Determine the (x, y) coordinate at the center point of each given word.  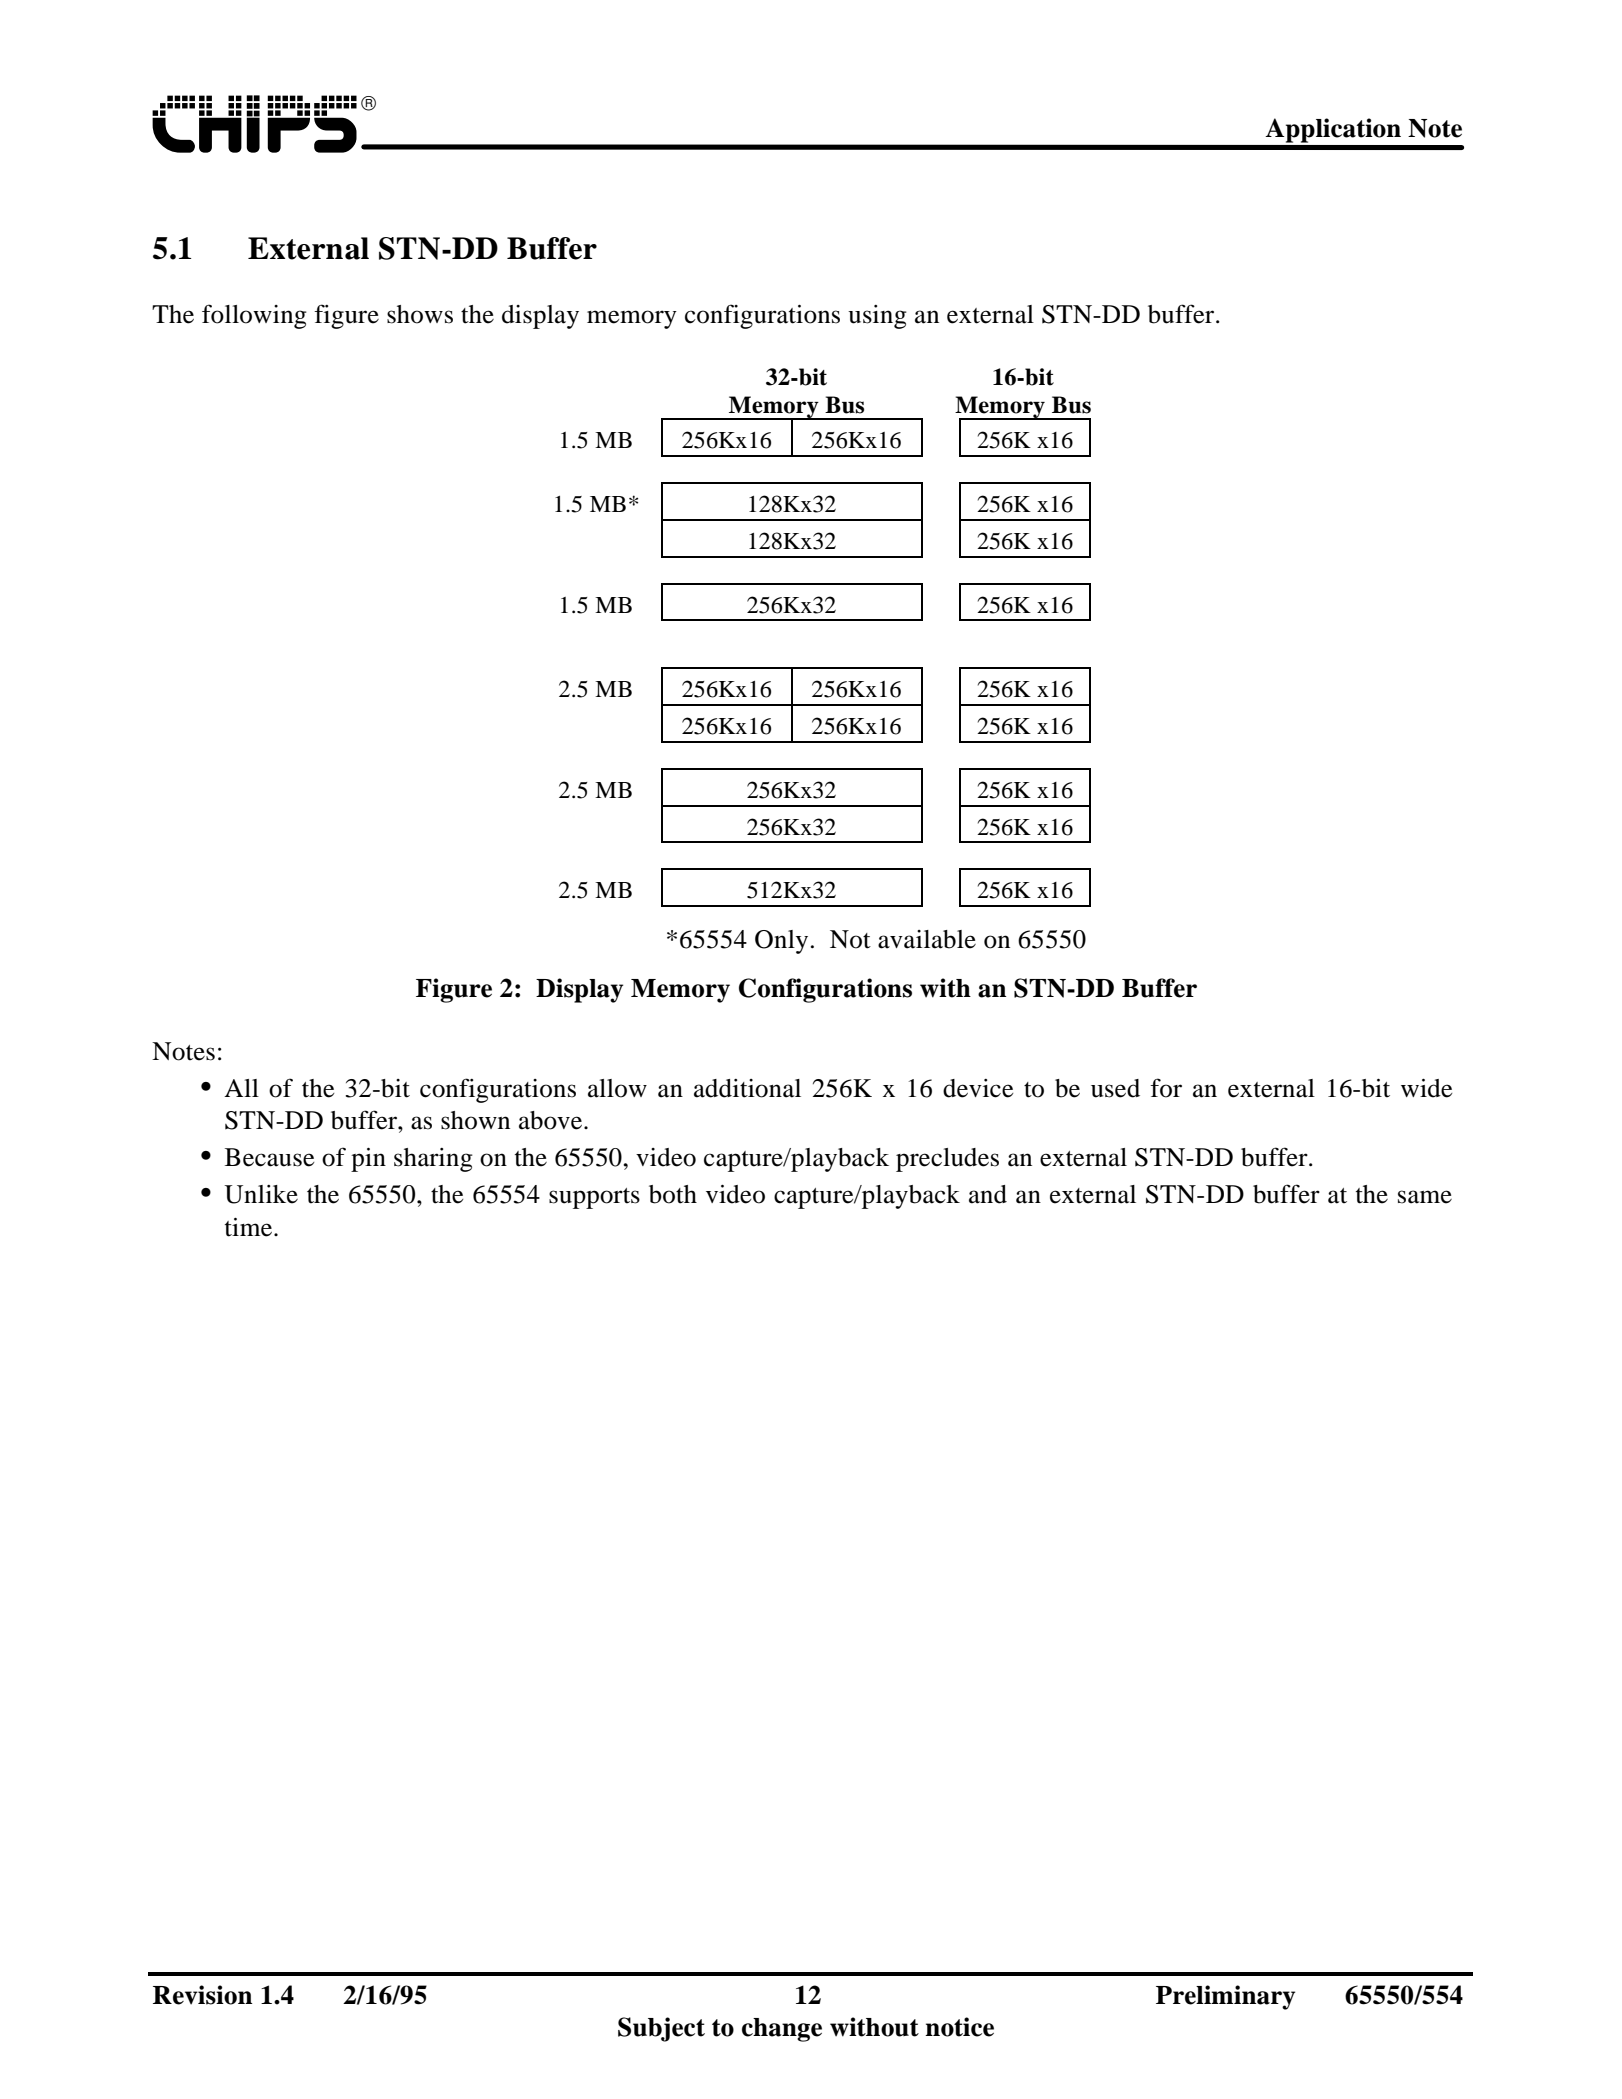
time (250, 1227)
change (782, 2030)
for (1166, 1088)
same (1425, 1197)
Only (781, 942)
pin (368, 1160)
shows (420, 314)
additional (747, 1088)
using (877, 317)
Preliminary (1225, 1997)
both (673, 1194)
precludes (947, 1160)
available (927, 939)
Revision (202, 1995)
